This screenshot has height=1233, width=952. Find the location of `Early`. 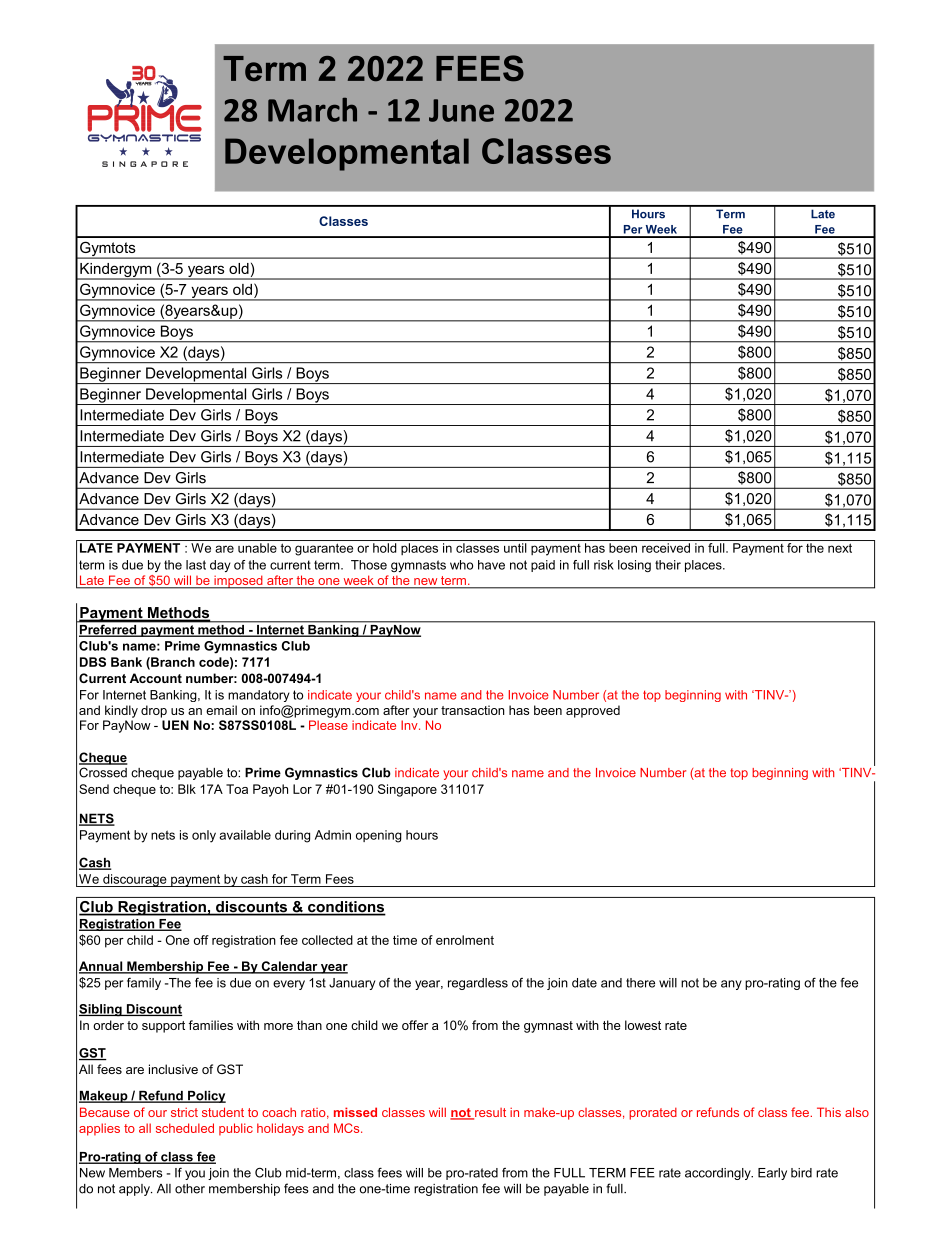

Early is located at coordinates (772, 1174).
